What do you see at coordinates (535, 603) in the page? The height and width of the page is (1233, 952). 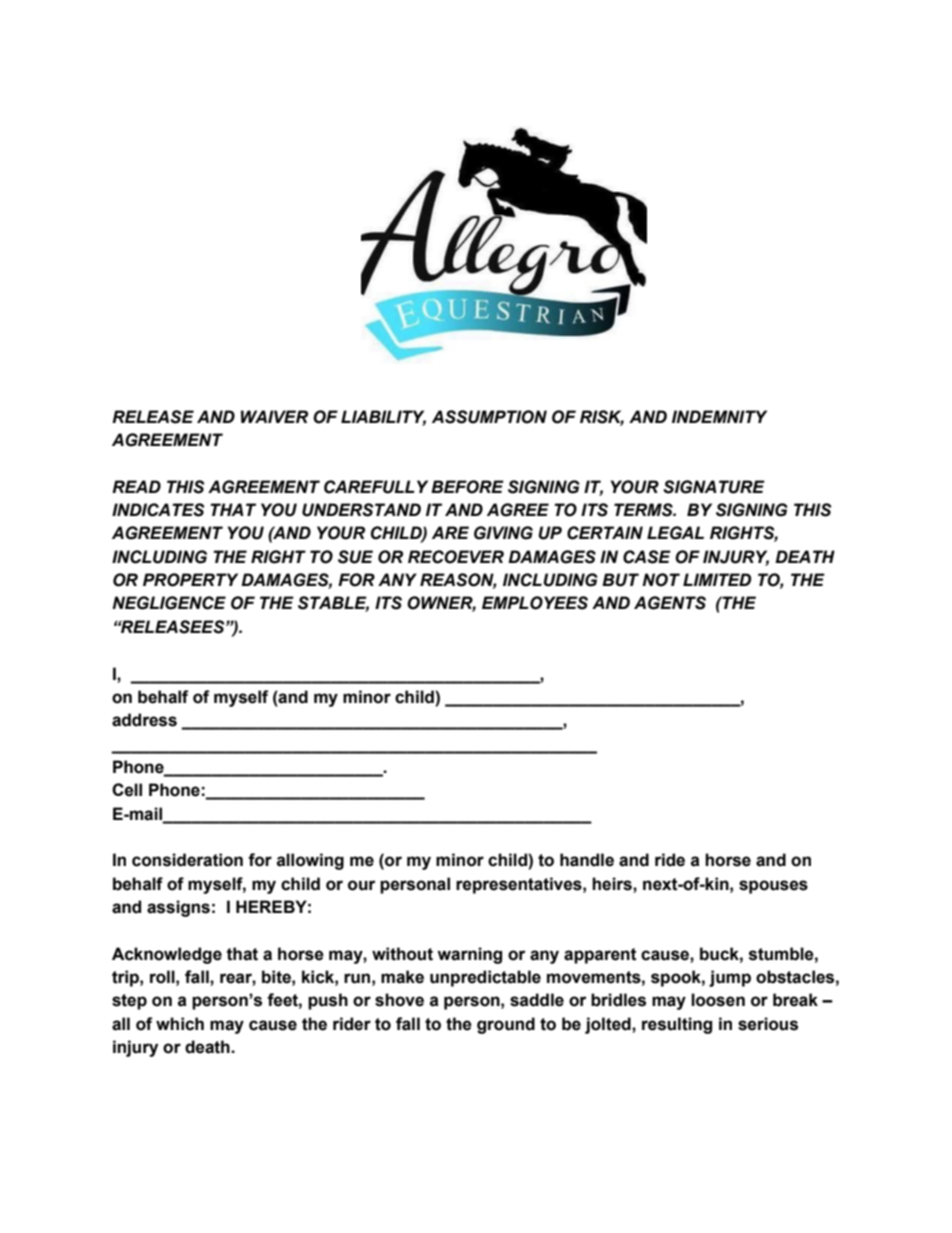 I see `EMPLOYEES` at bounding box center [535, 603].
